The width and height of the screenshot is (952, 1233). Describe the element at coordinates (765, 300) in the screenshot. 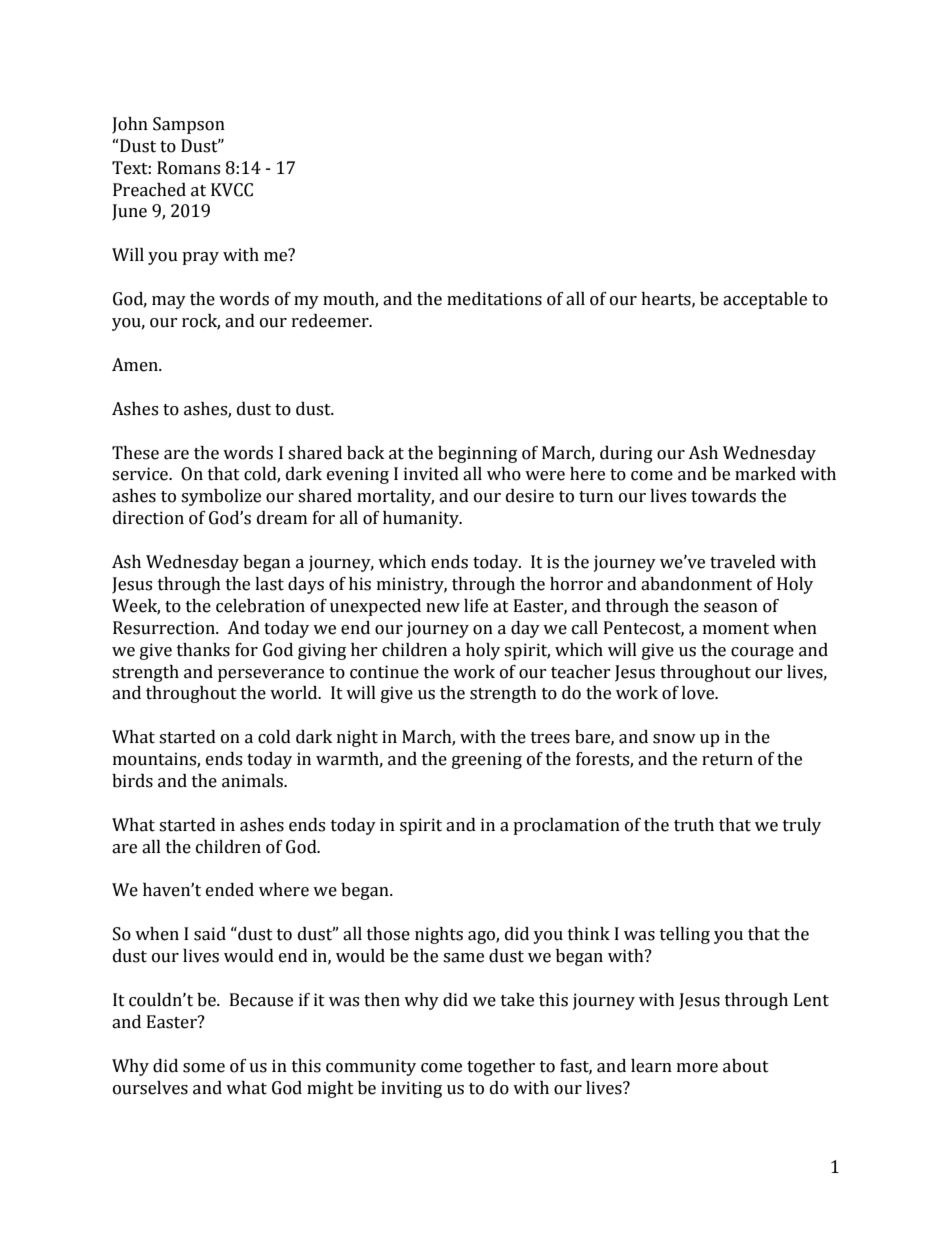

I see `acceptable` at that location.
